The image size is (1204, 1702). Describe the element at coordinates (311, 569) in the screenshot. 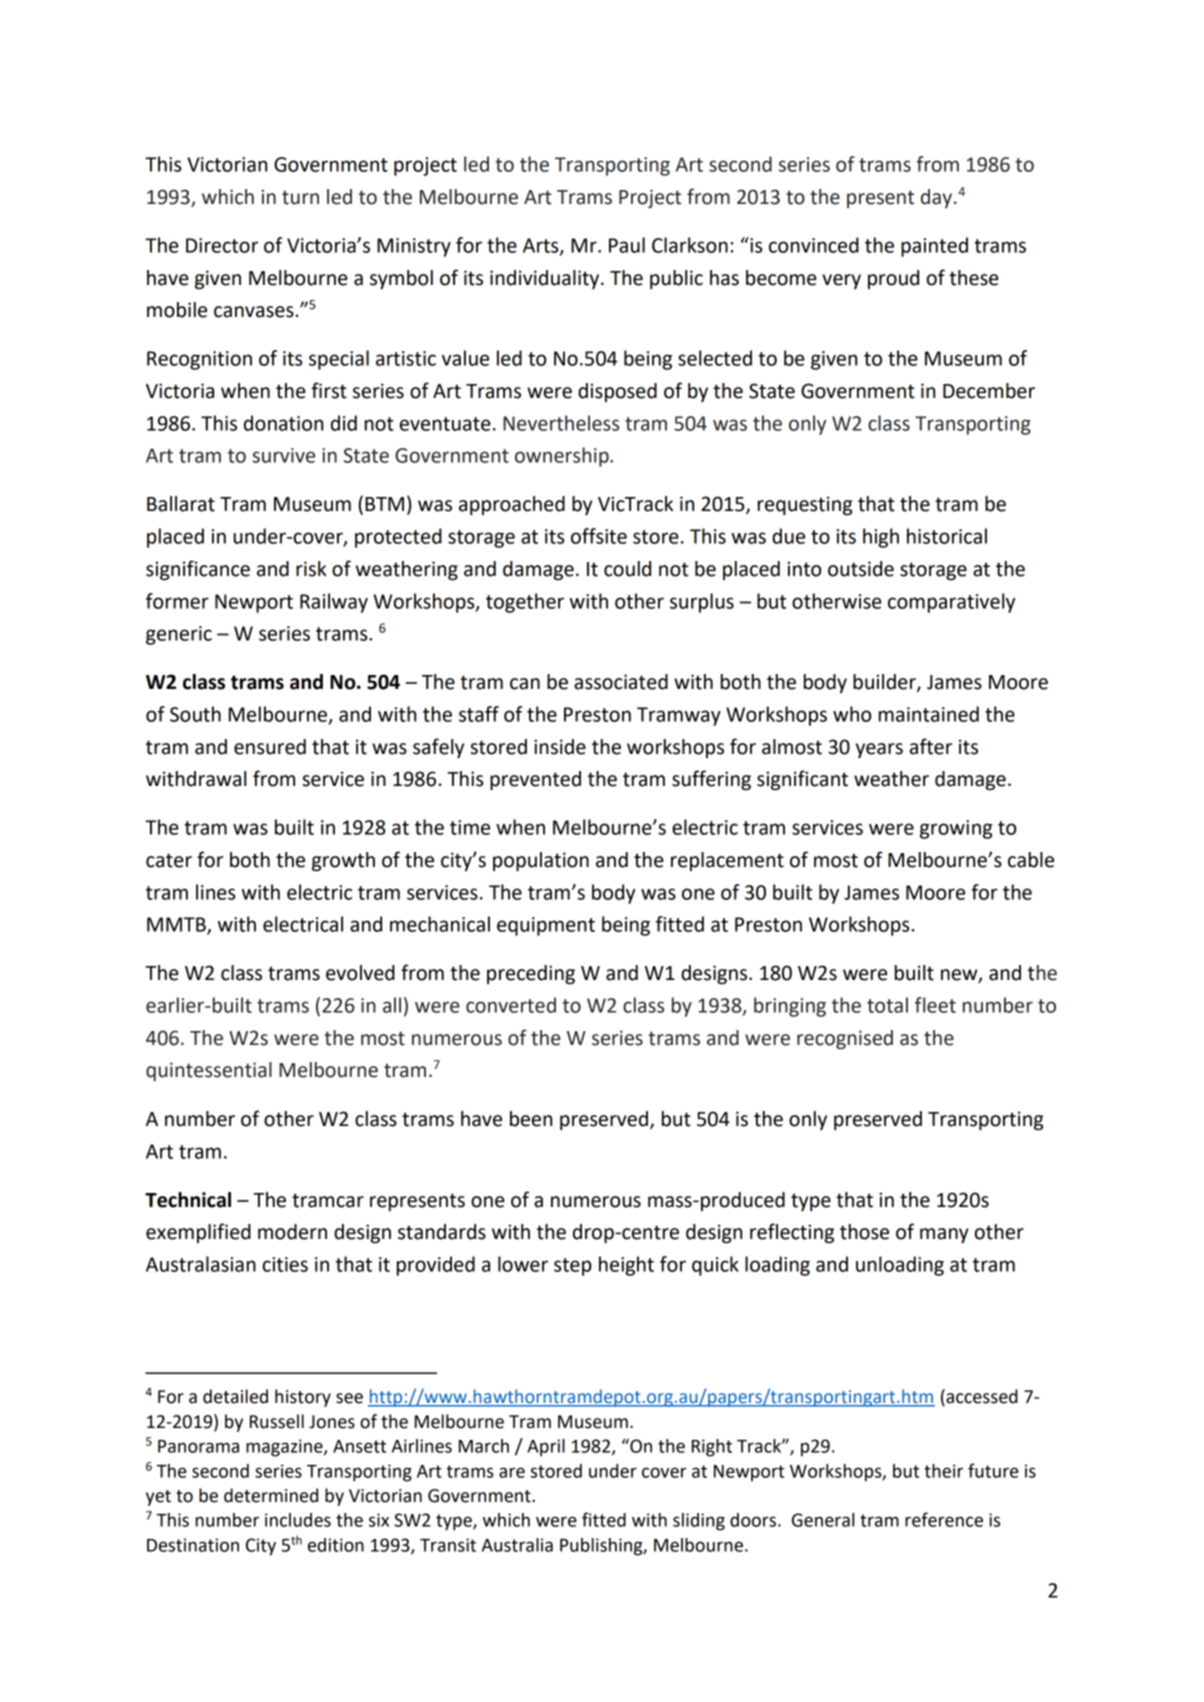

I see `risk` at that location.
